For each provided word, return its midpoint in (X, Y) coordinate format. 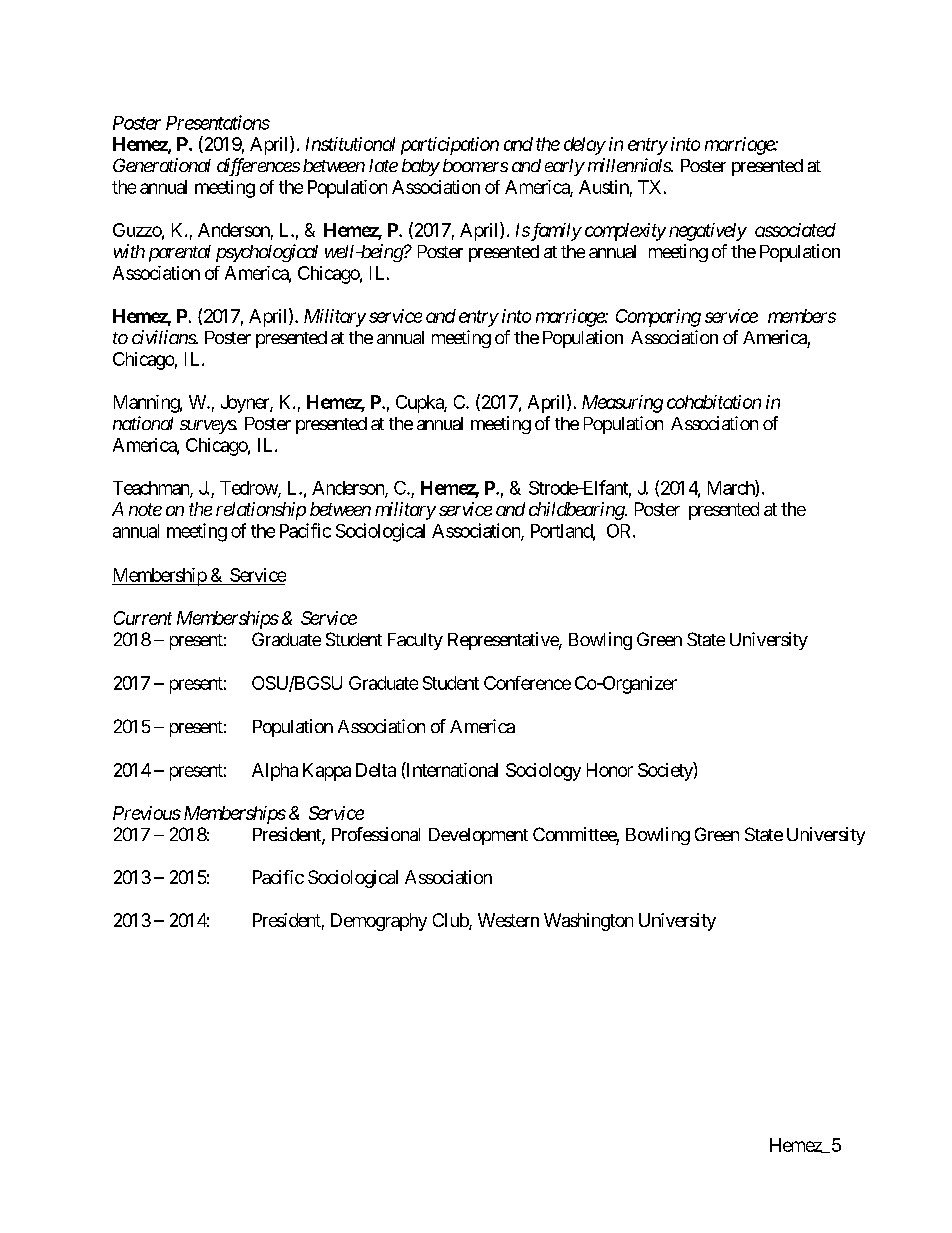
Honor (610, 770)
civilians (164, 337)
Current (143, 618)
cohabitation (714, 402)
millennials (630, 165)
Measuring (622, 404)
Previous (147, 813)
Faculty (415, 641)
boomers (475, 165)
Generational (162, 165)
